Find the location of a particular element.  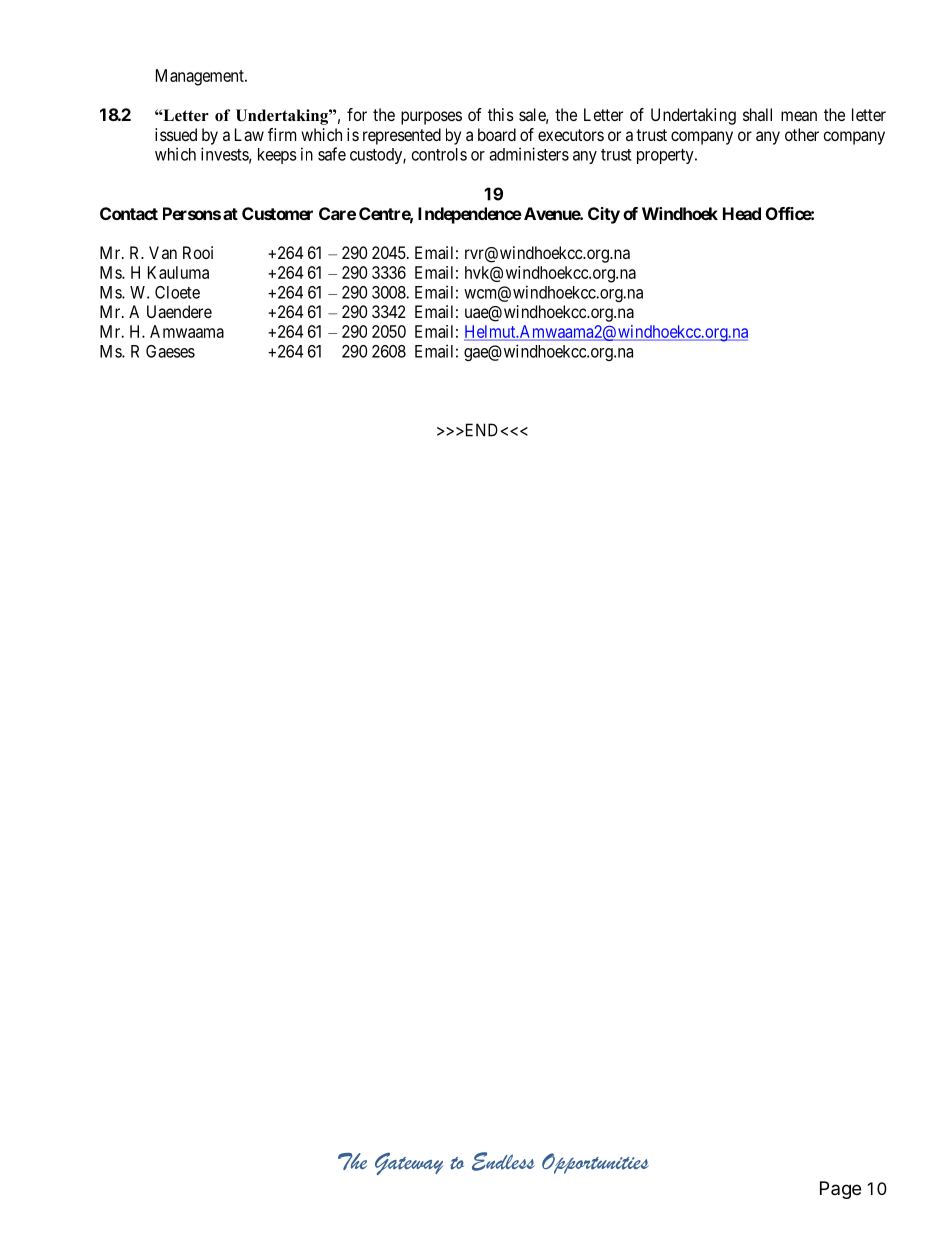

this is located at coordinates (501, 114).
